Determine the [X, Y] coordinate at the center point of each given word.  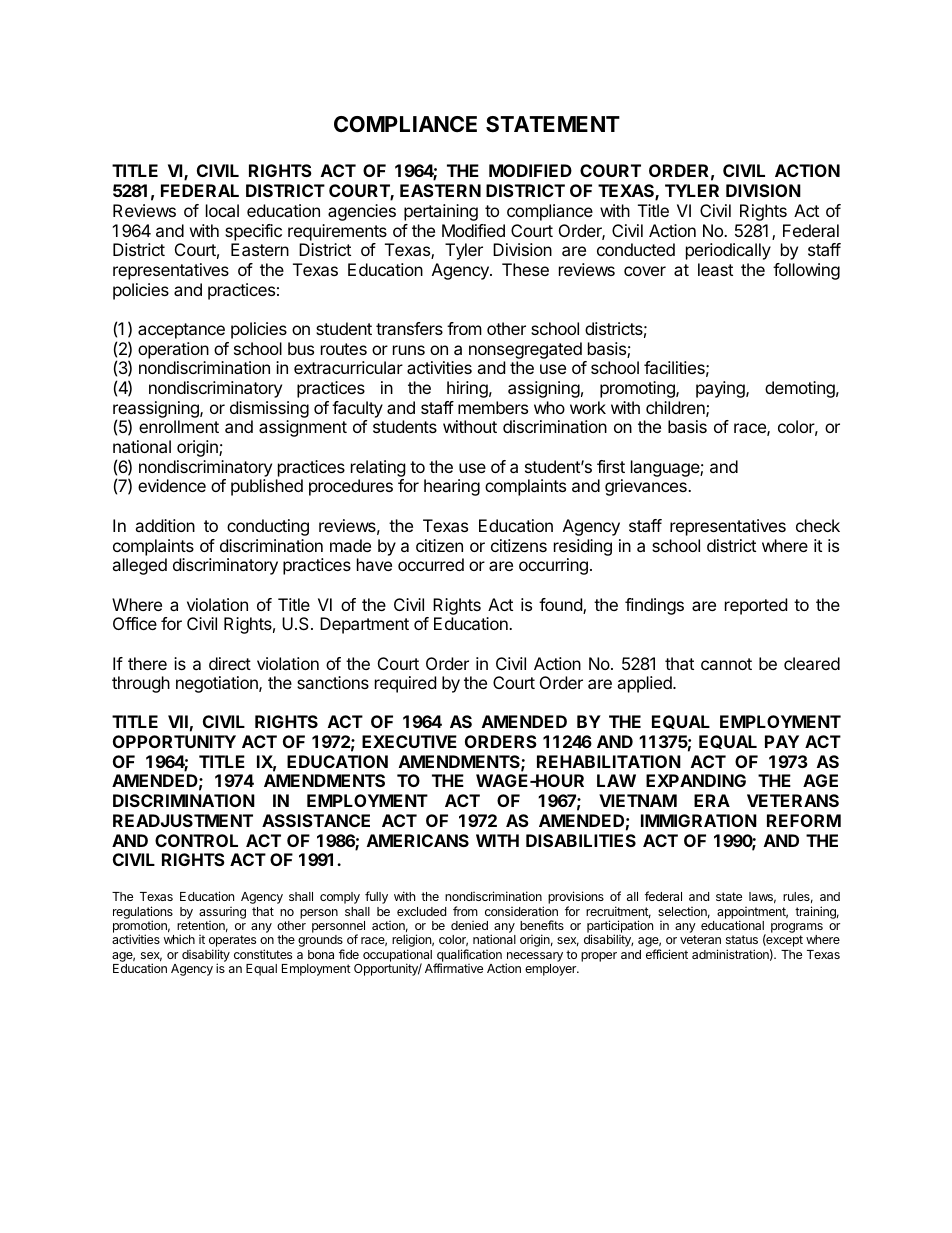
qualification [468, 956]
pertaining [441, 212]
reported [756, 606]
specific [253, 232]
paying [721, 389]
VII [178, 721]
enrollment [179, 426]
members [493, 407]
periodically [728, 251]
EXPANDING [696, 780]
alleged [139, 566]
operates [232, 942]
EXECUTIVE [409, 741]
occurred [431, 564]
